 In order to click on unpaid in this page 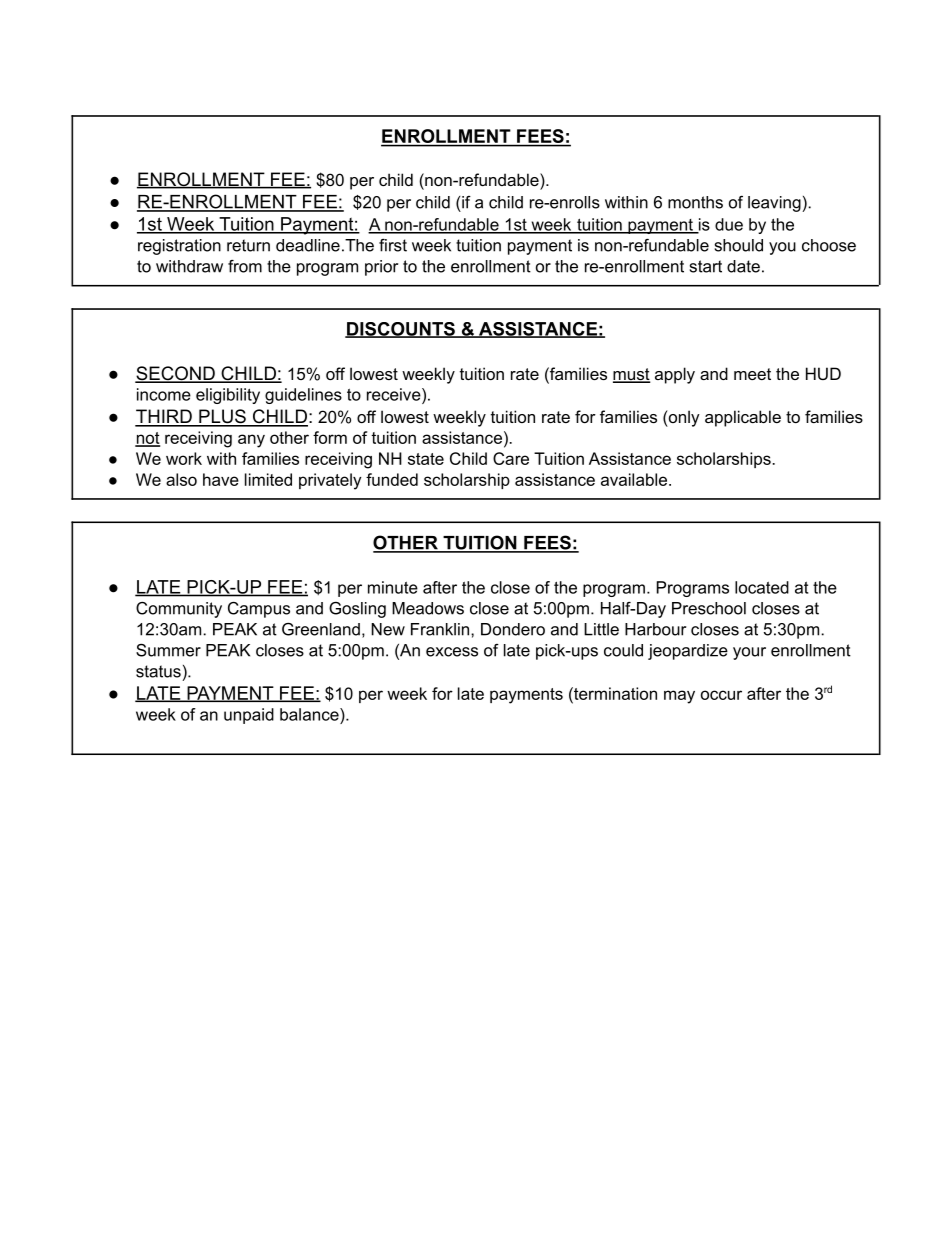, I will do `click(249, 716)`.
